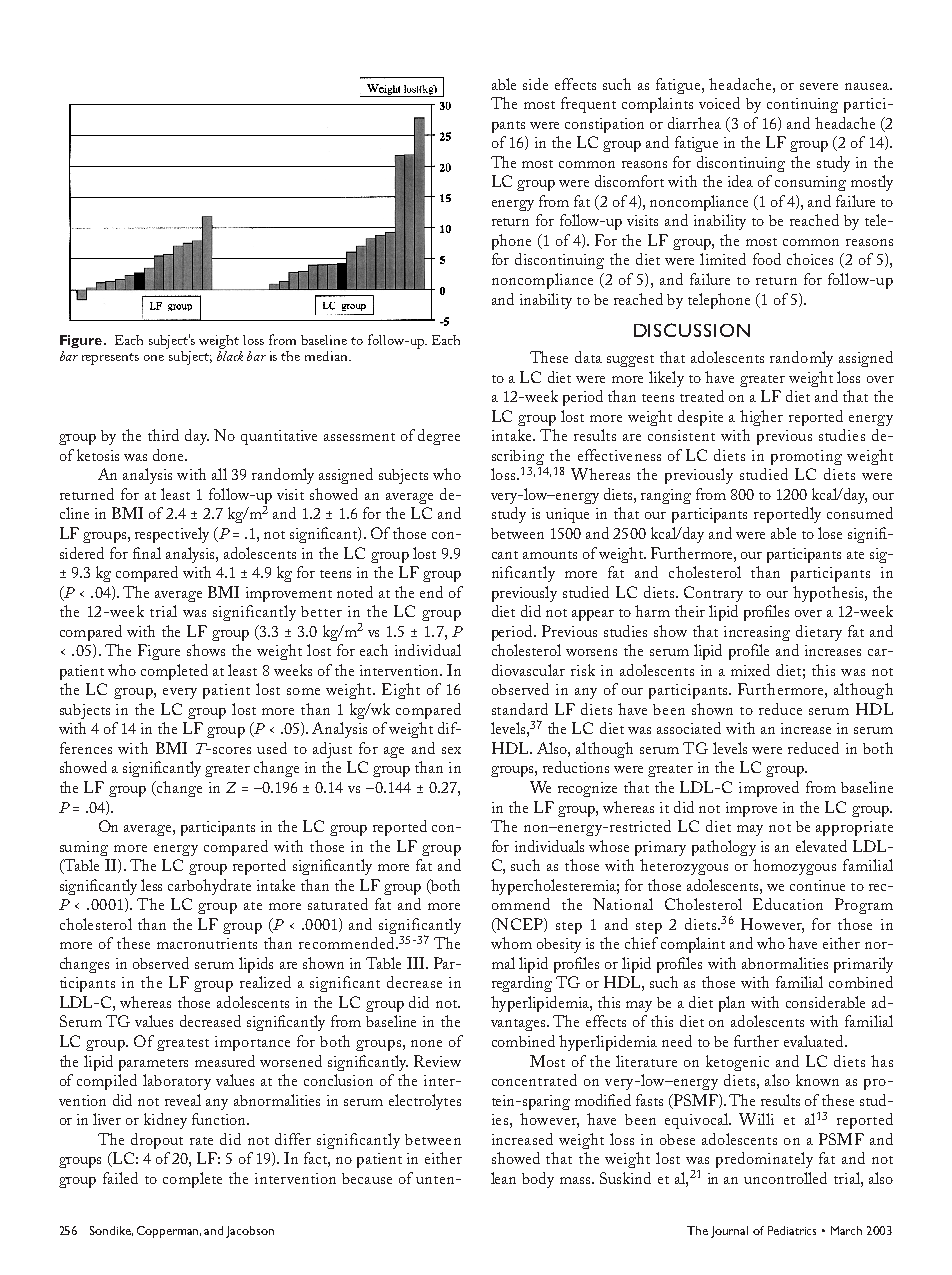 The height and width of the screenshot is (1275, 952). I want to click on severe, so click(819, 86).
